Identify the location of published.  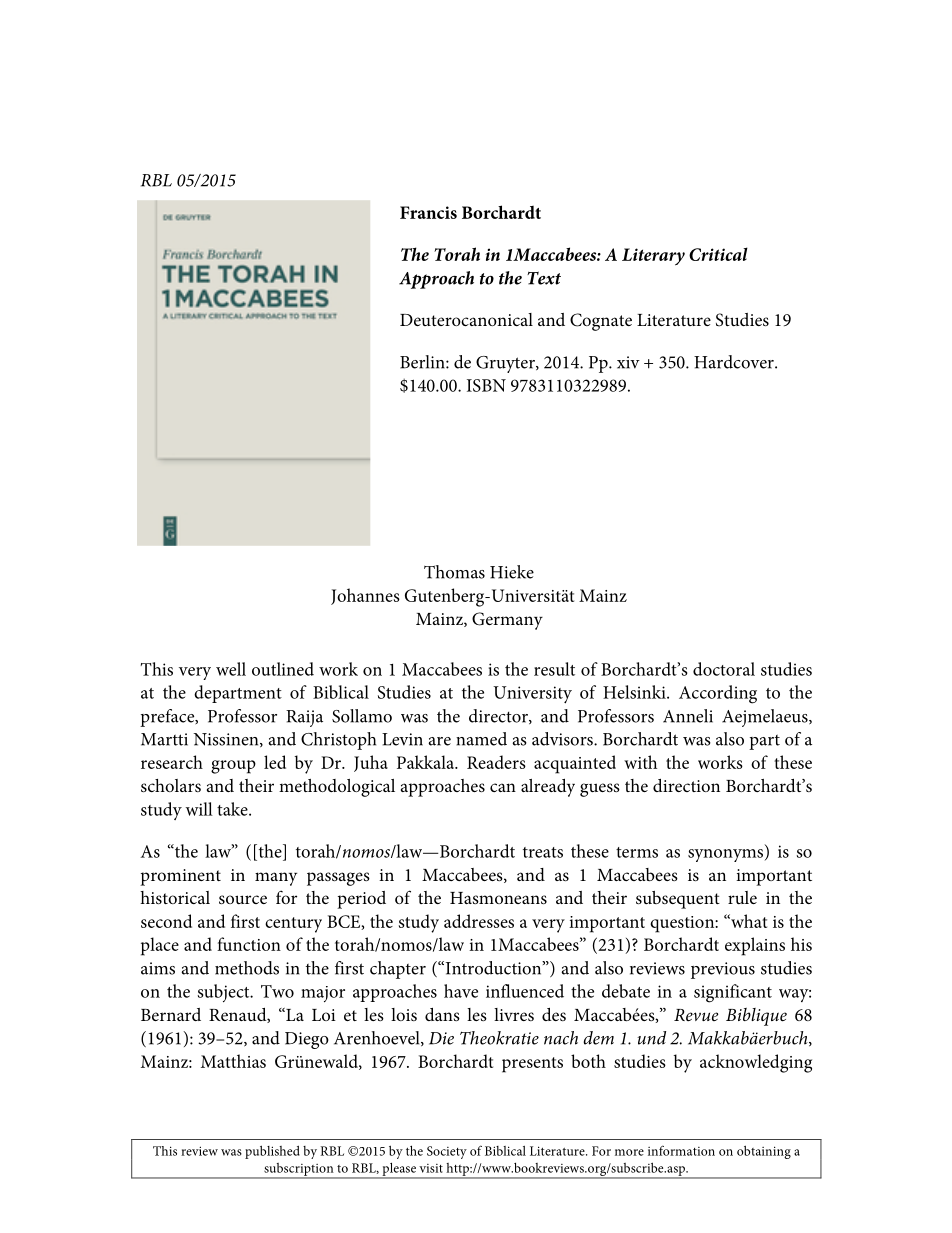
(272, 1152).
